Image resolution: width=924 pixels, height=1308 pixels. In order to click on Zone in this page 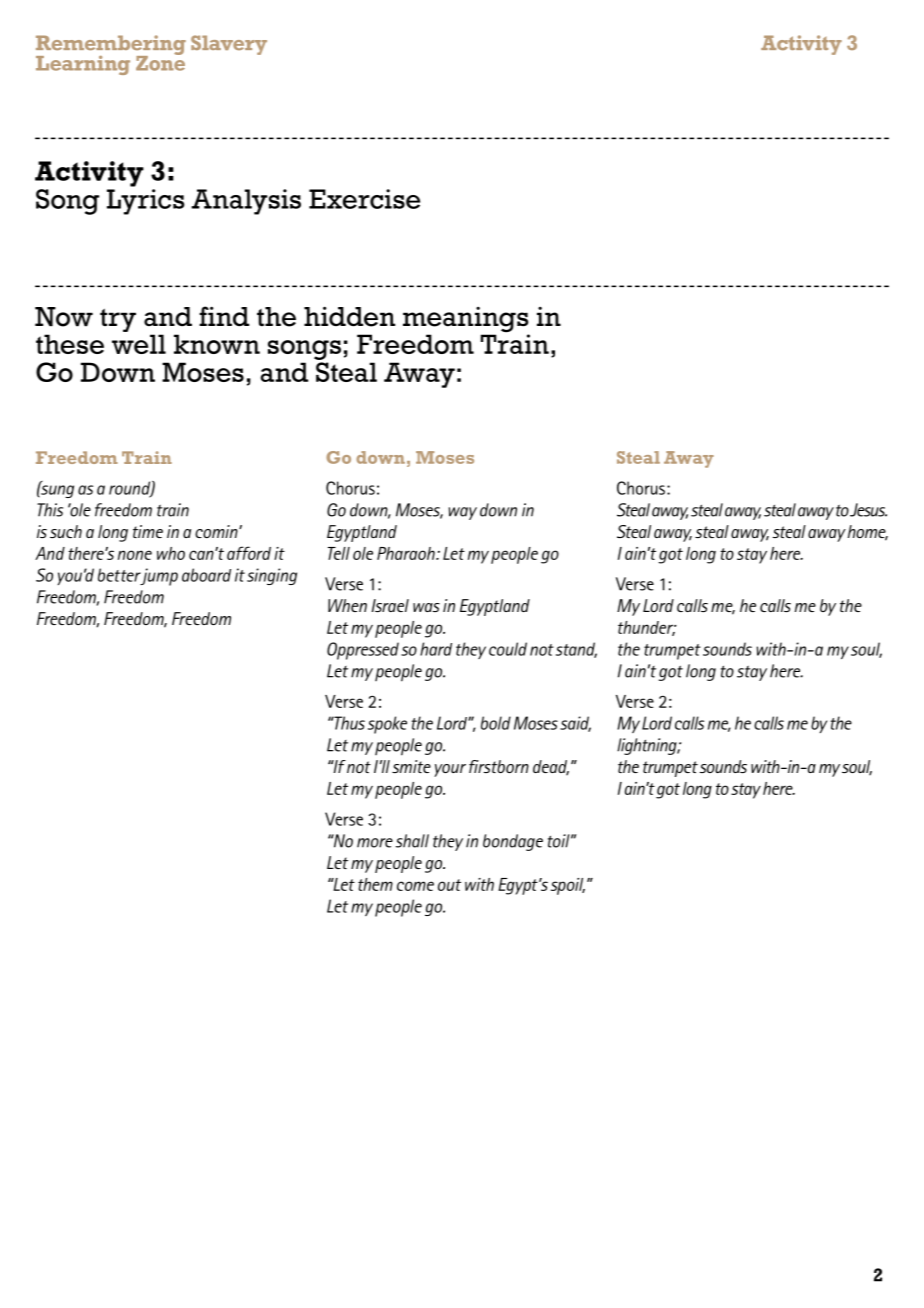, I will do `click(160, 62)`.
